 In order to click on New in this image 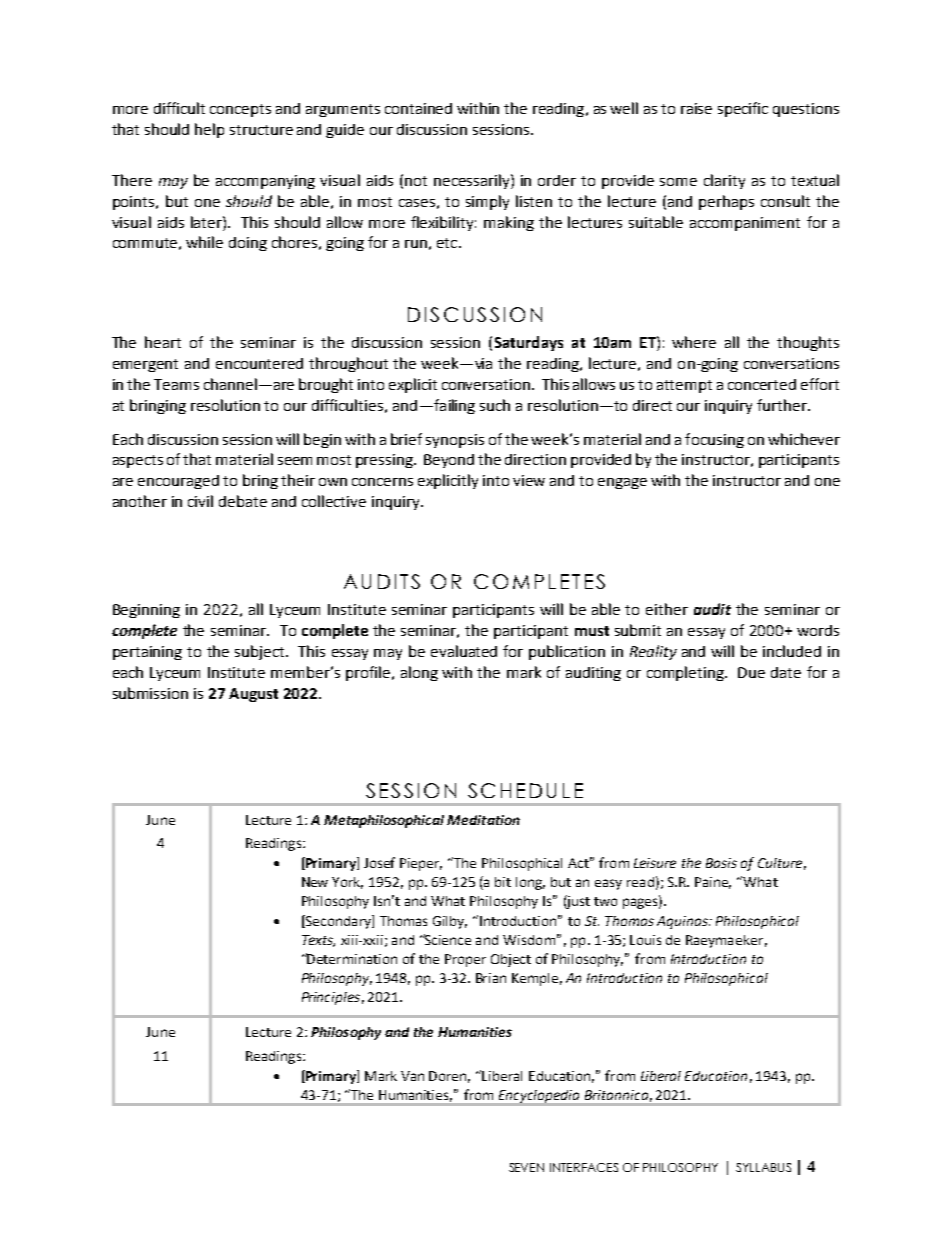, I will do `click(315, 882)`.
